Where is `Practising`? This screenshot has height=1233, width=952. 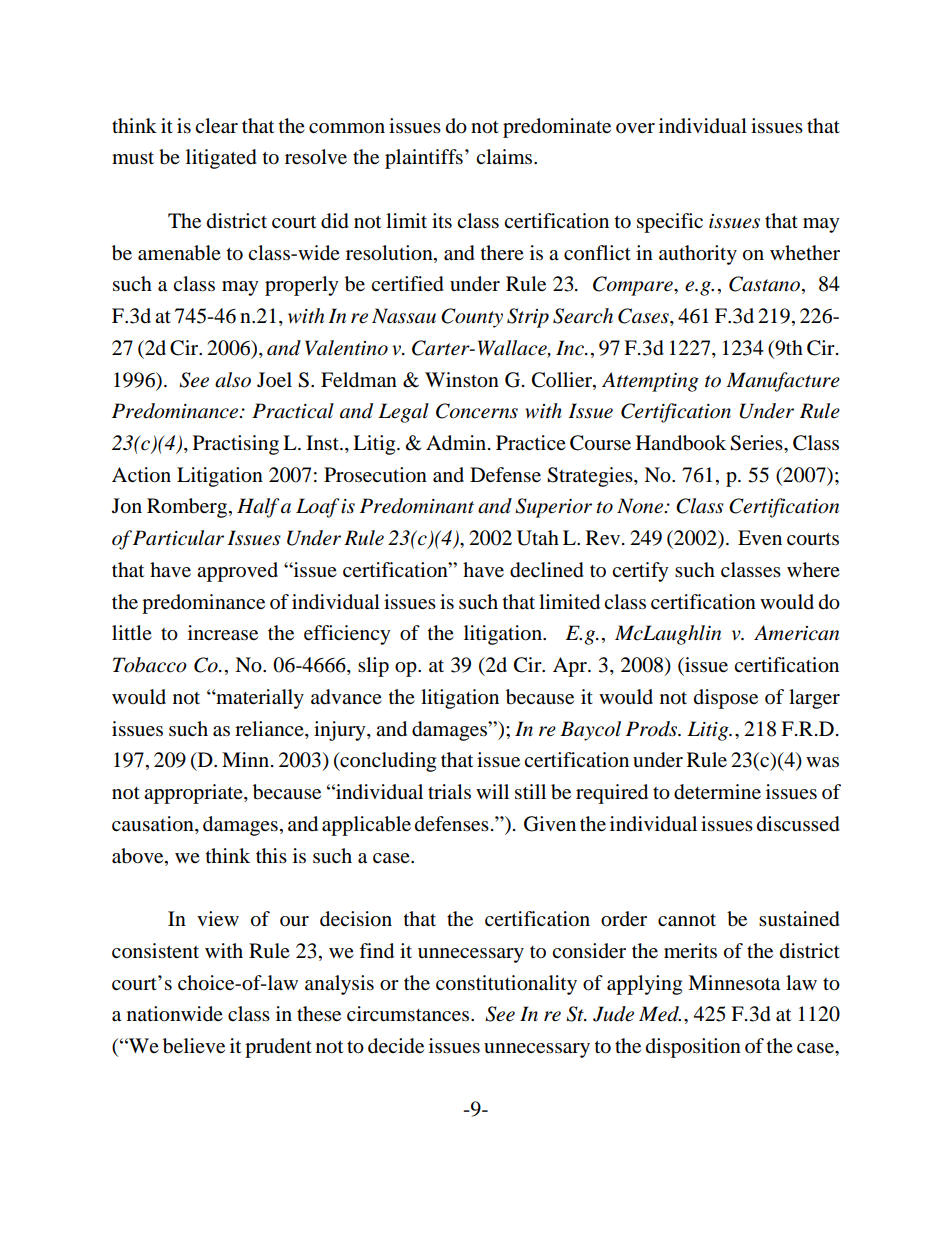
Practising is located at coordinates (236, 445).
